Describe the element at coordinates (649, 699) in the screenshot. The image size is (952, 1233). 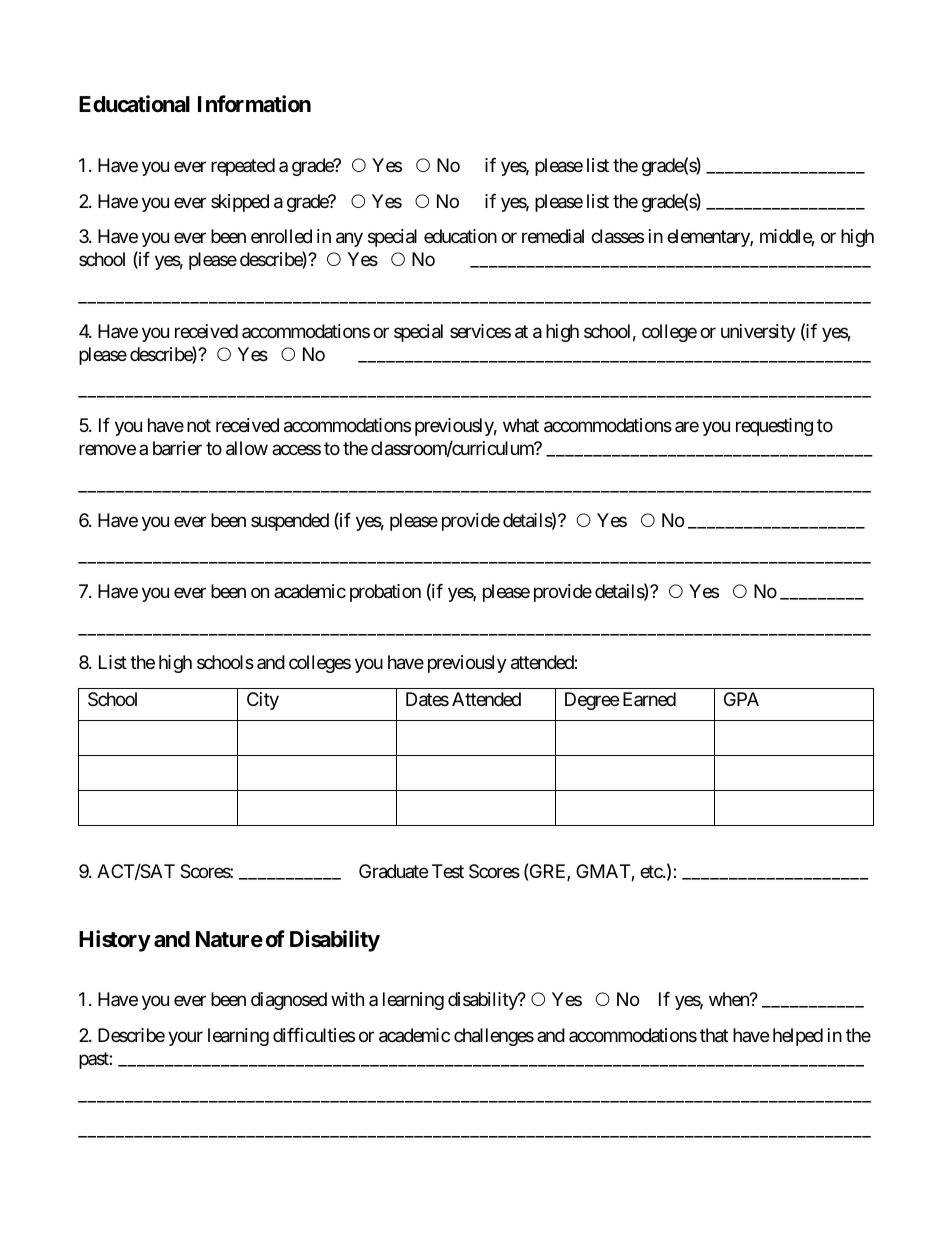
I see `Earned` at that location.
